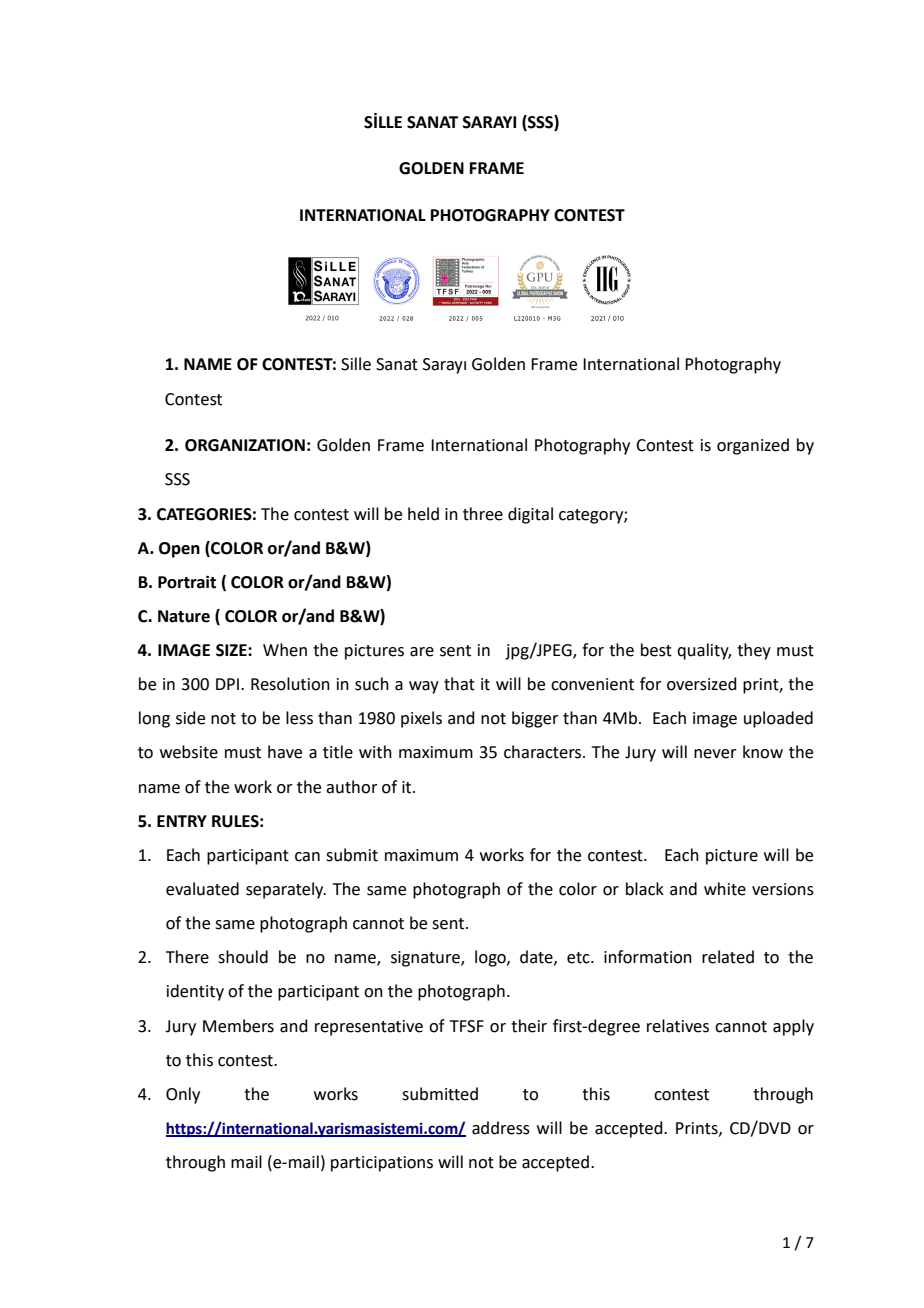  Describe the element at coordinates (189, 752) in the document. I see `website` at that location.
